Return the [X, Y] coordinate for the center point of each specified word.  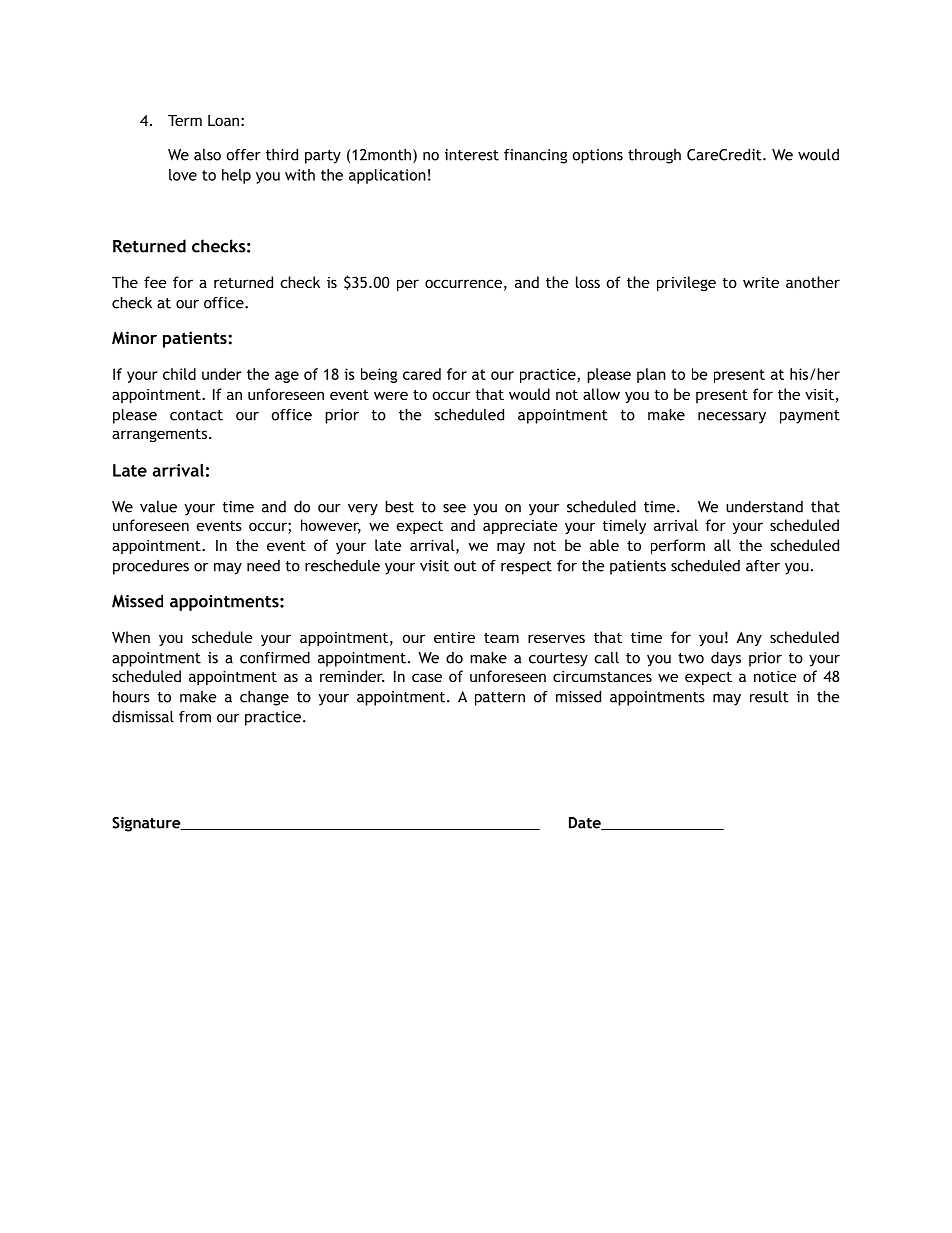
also [207, 155]
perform [678, 546]
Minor [134, 337]
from [195, 717]
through [654, 156]
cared [422, 374]
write [761, 282]
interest [472, 155]
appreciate [520, 527]
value [158, 507]
